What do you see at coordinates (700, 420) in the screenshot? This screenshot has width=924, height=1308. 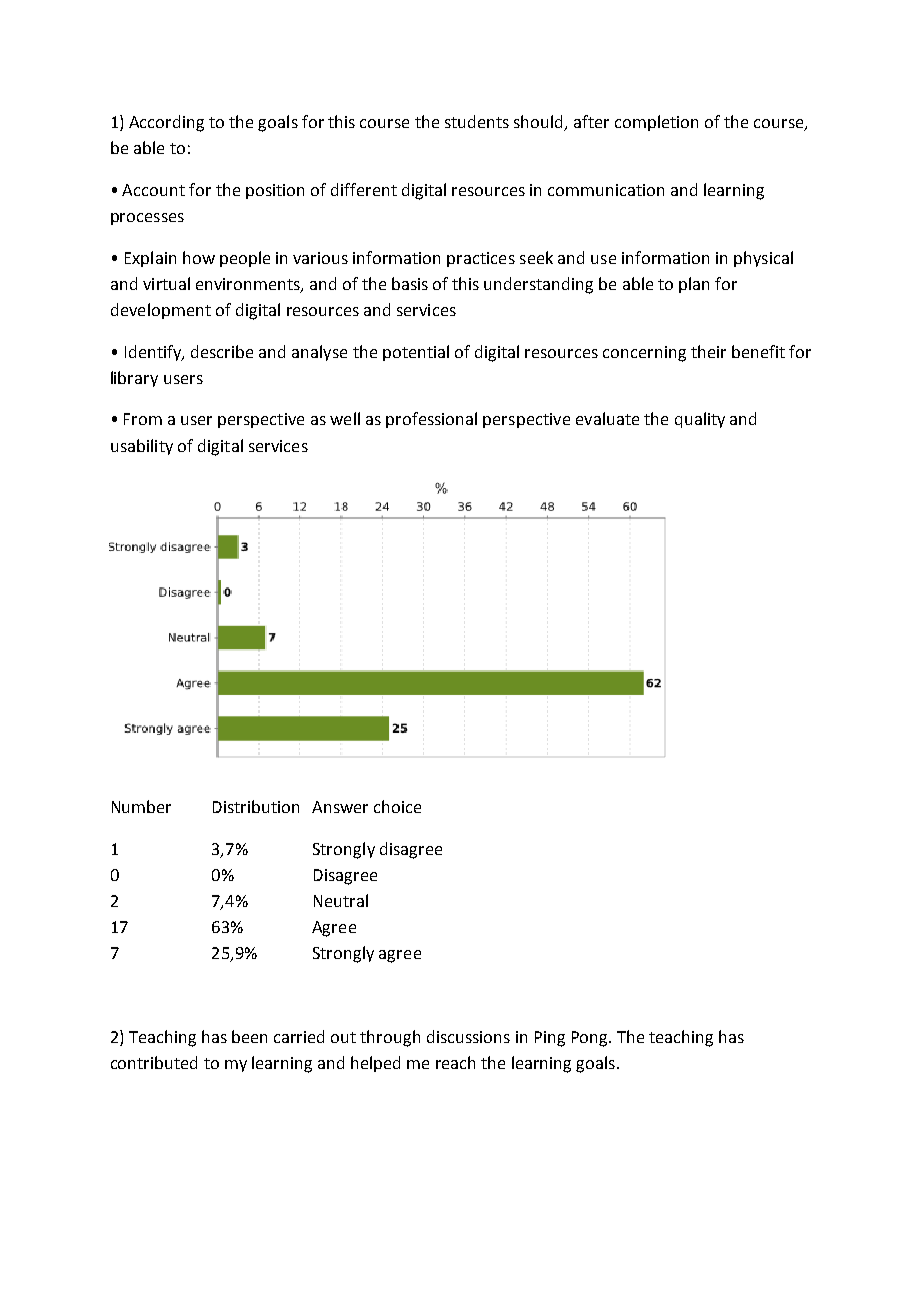 I see `quality` at bounding box center [700, 420].
